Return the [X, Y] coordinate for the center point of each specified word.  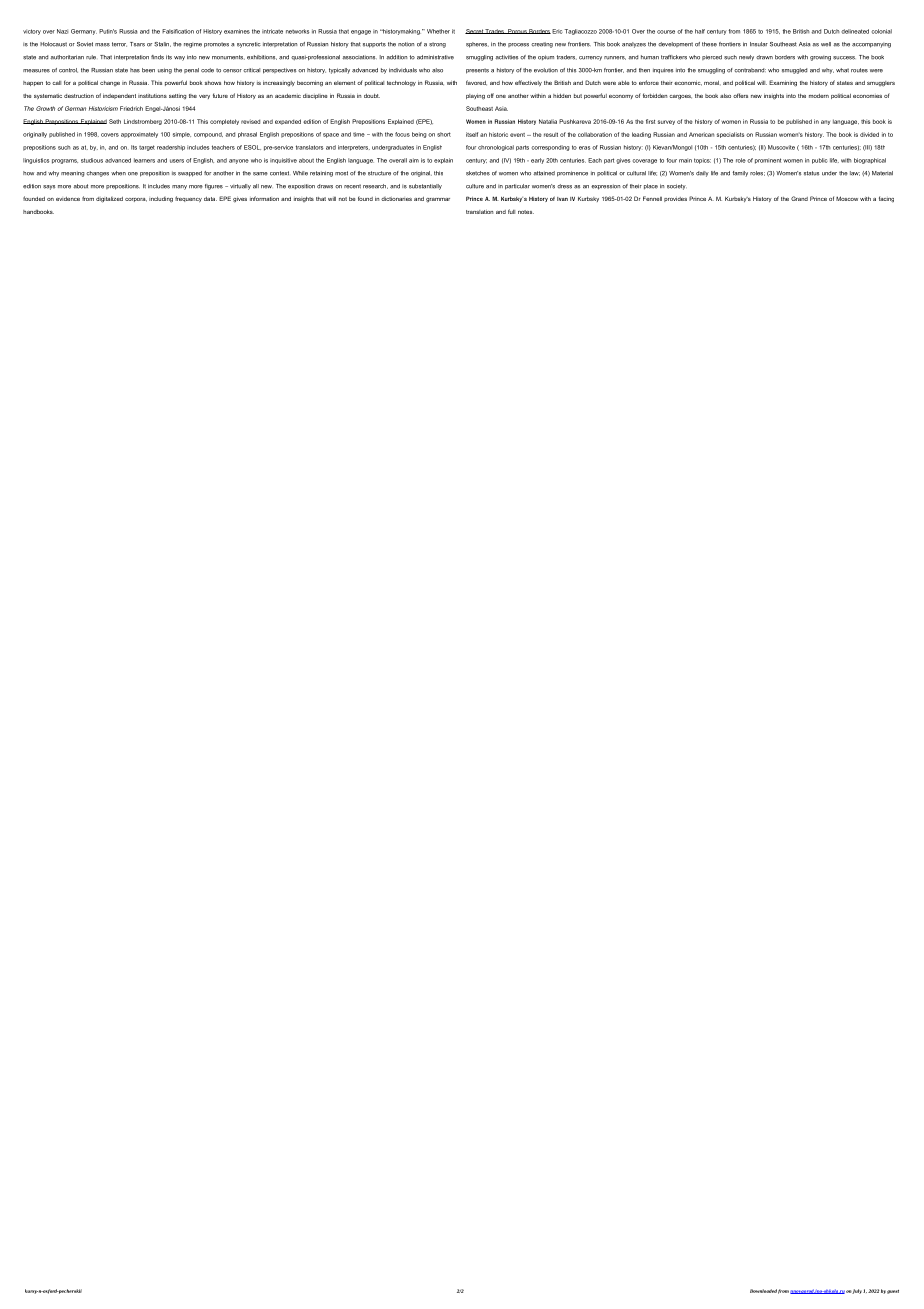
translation [479, 212]
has [135, 70]
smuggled [794, 71]
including [161, 200]
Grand [799, 198]
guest [893, 1292]
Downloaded [763, 1291]
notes [526, 212]
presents [477, 71]
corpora [136, 200]
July [856, 1291]
